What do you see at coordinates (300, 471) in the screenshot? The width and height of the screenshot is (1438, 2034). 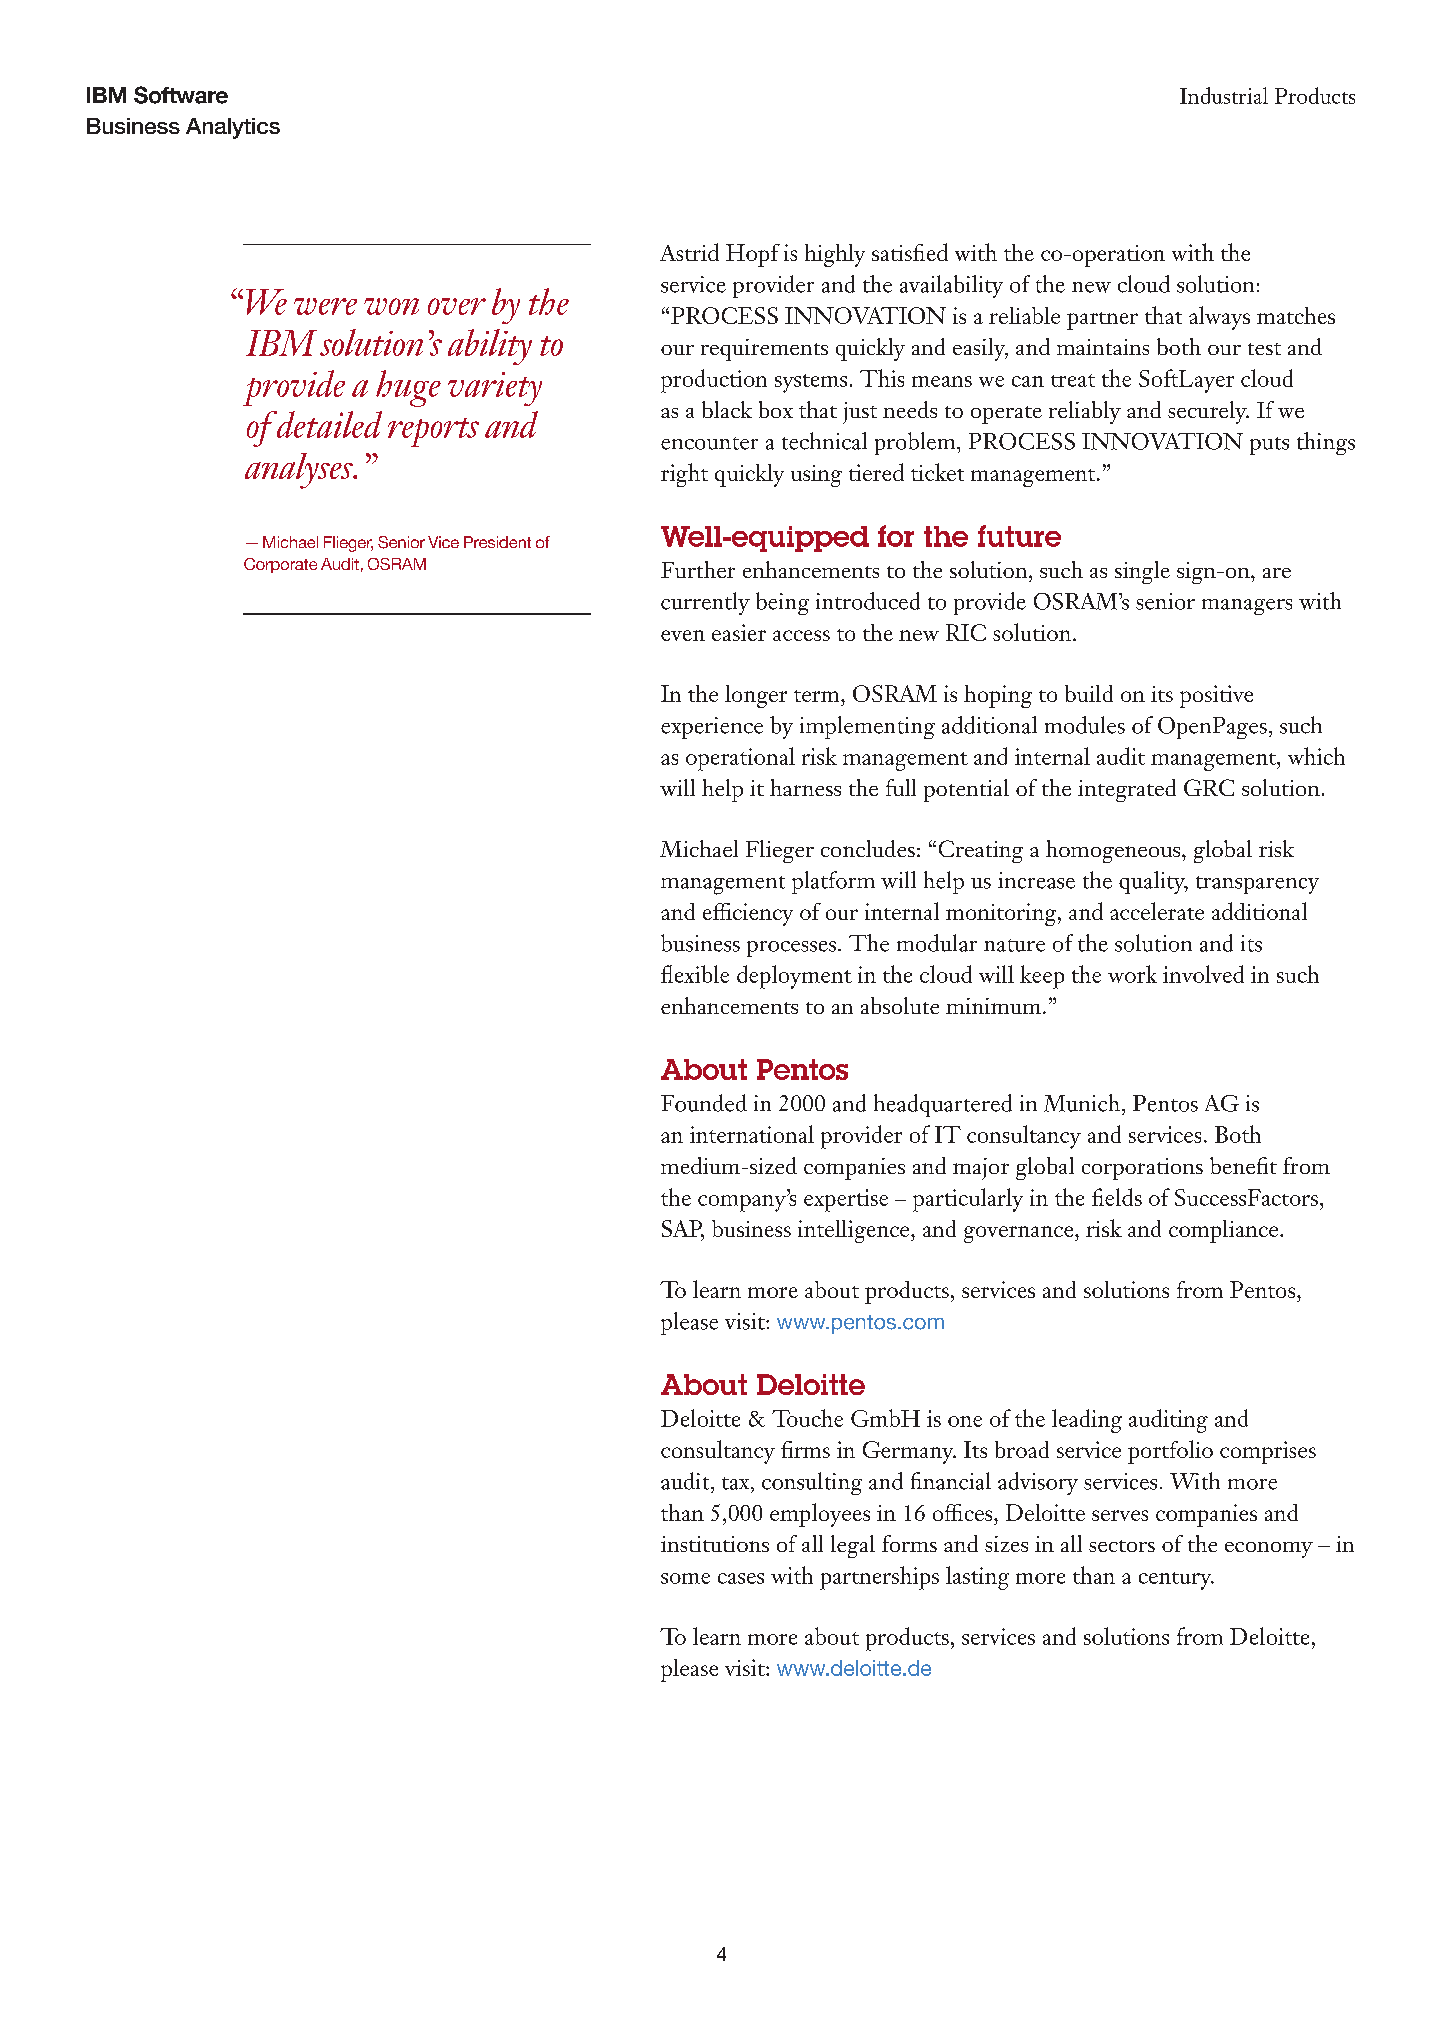 I see `analyses` at bounding box center [300, 471].
